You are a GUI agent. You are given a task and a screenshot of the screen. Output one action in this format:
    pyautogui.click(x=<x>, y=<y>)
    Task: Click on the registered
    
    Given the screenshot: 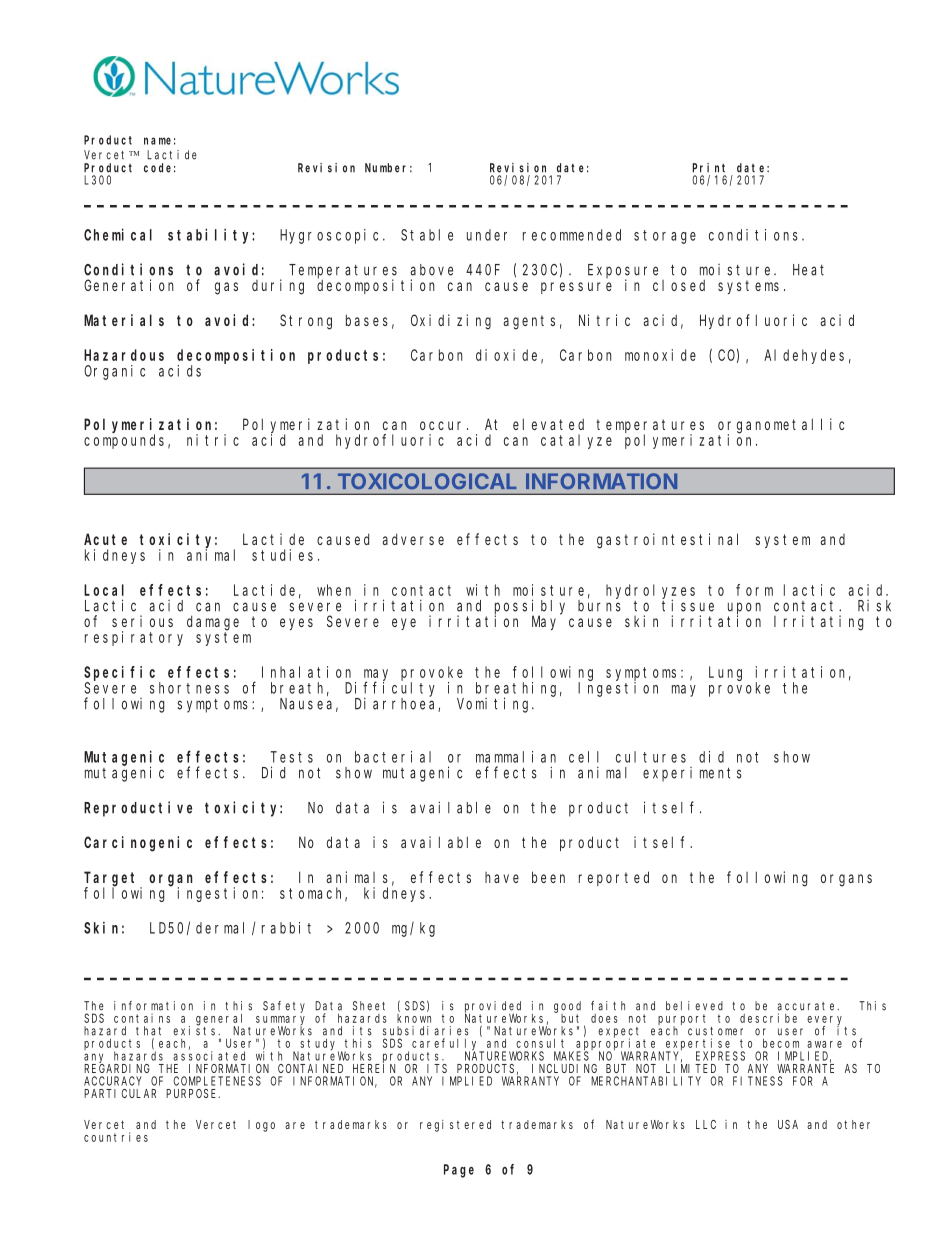 What is the action you would take?
    pyautogui.click(x=455, y=1126)
